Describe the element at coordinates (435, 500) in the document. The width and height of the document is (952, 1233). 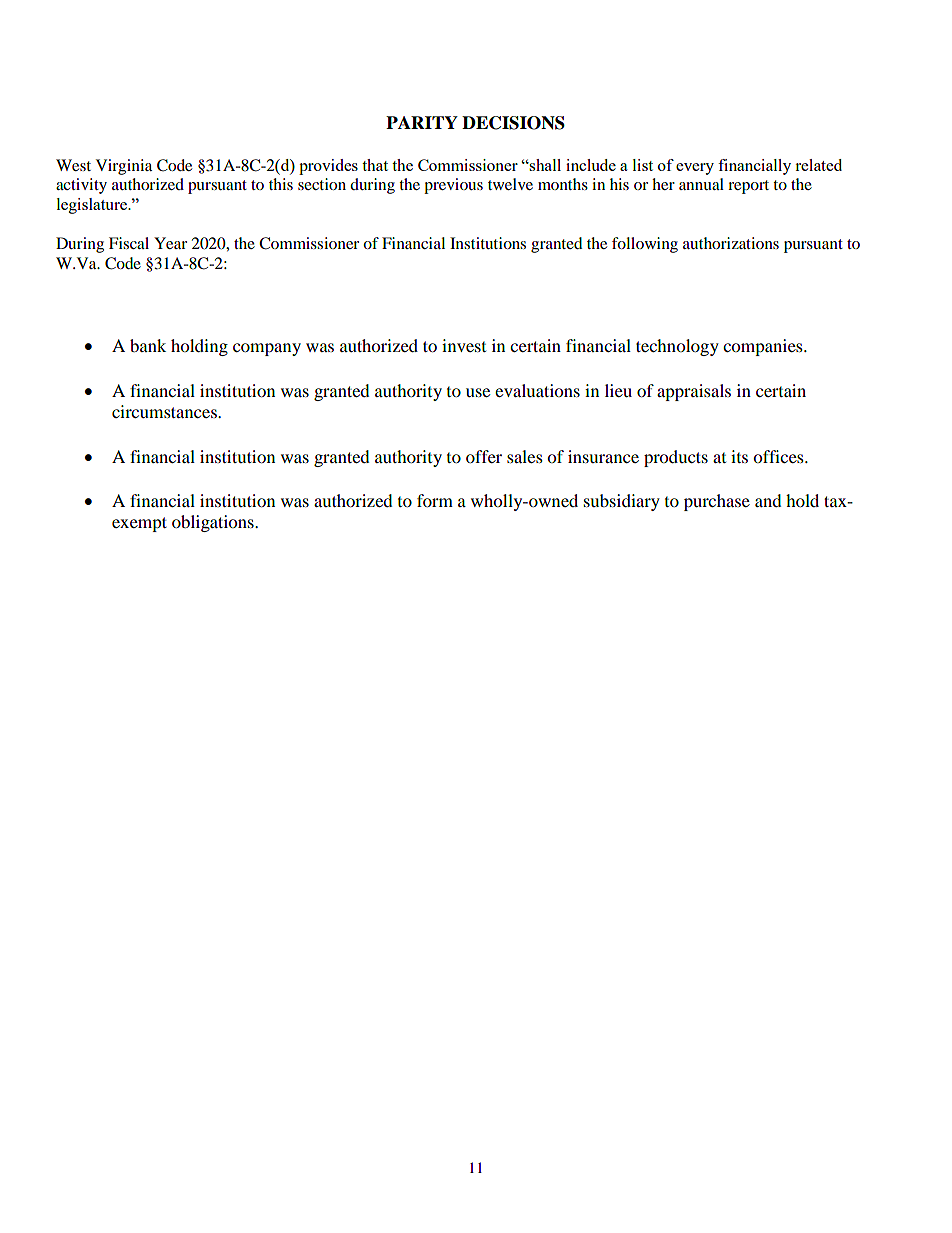
I see `form` at that location.
